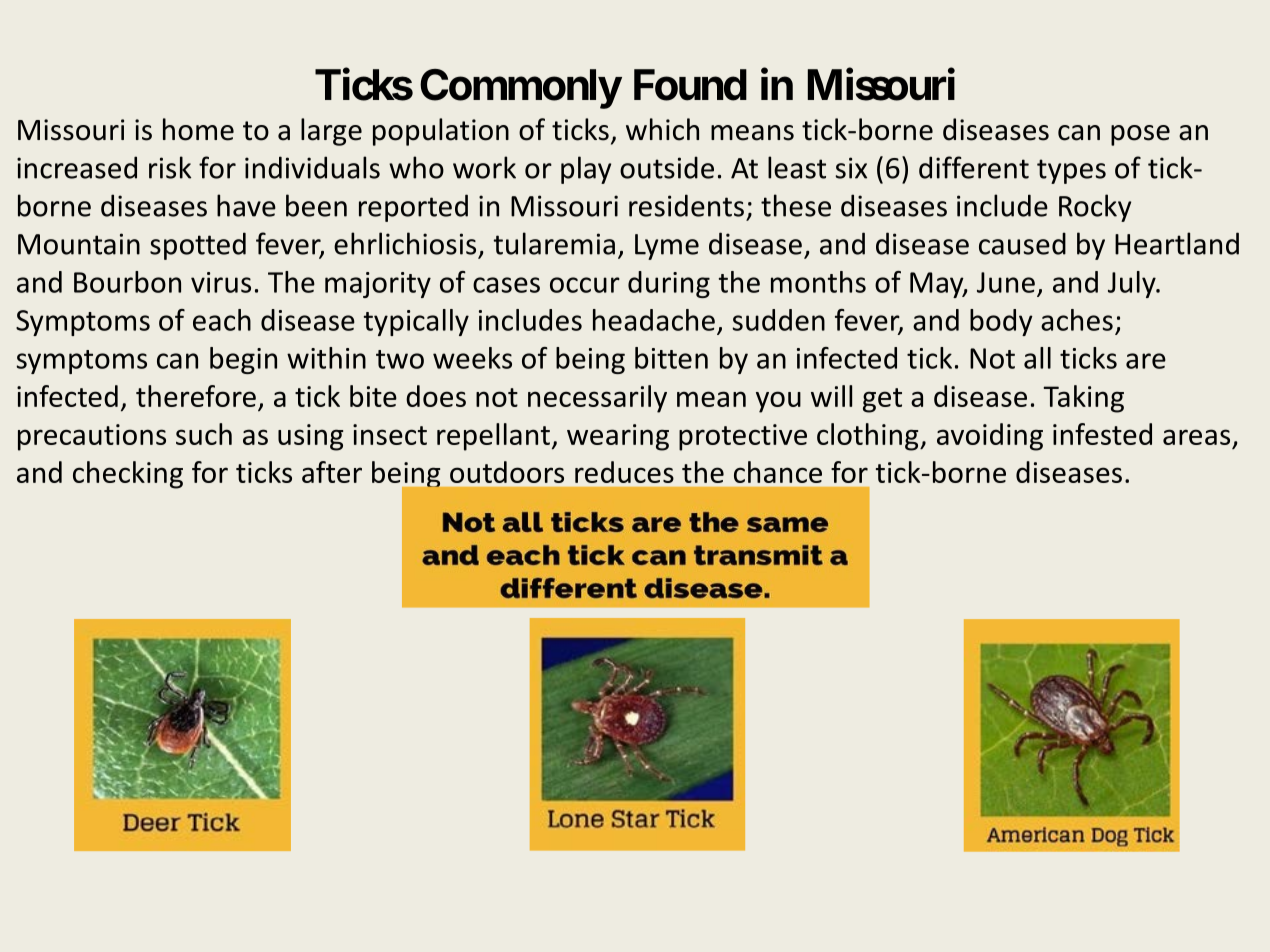 This screenshot has width=1270, height=952. What do you see at coordinates (686, 205) in the screenshot?
I see `residents` at bounding box center [686, 205].
